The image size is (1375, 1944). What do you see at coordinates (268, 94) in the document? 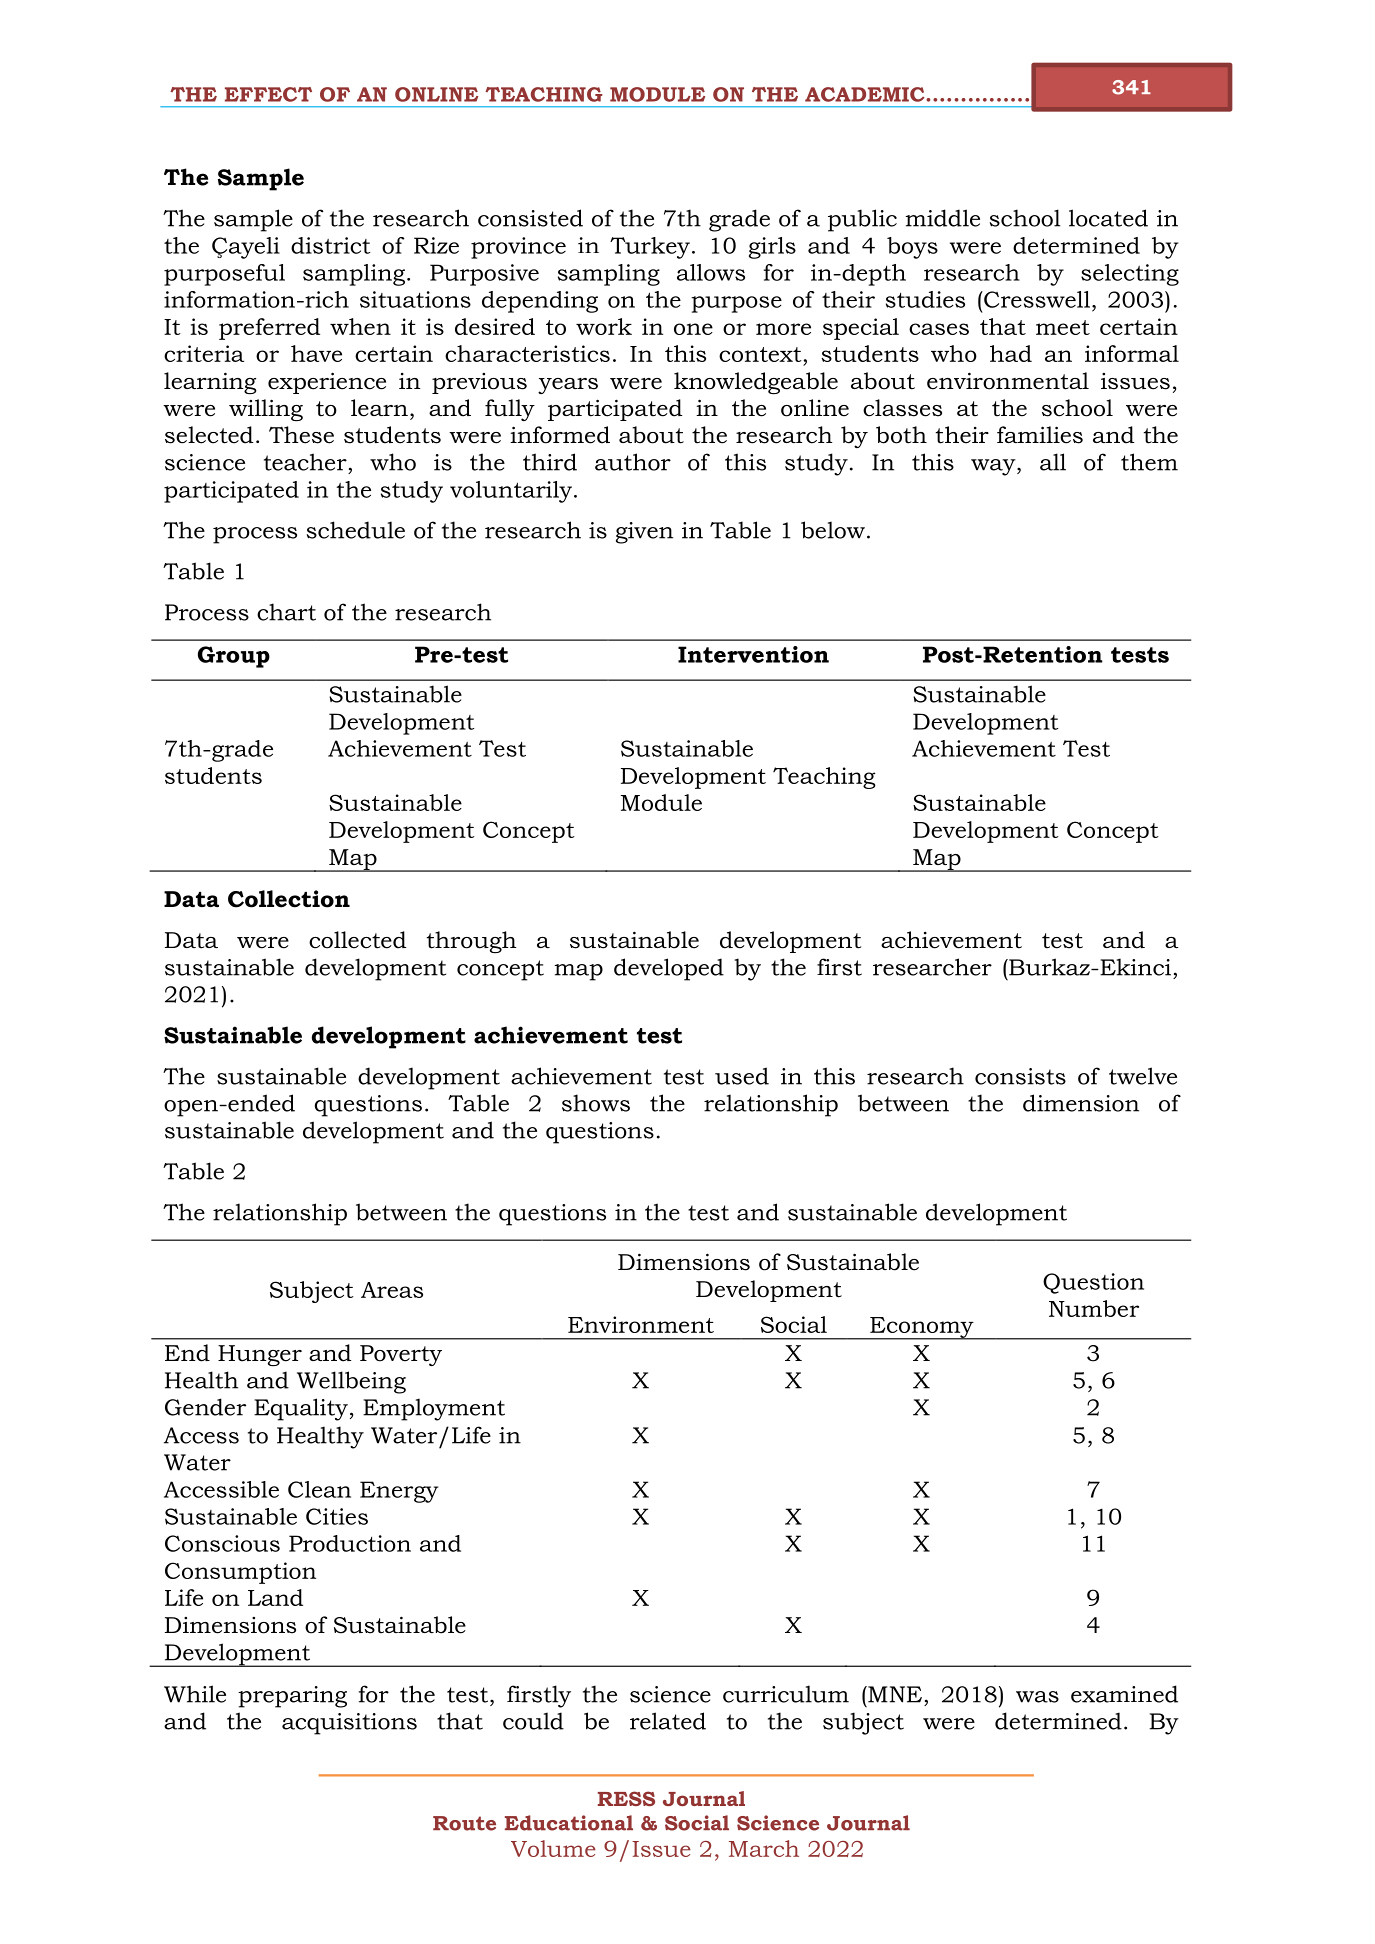
I see `EFFECT` at bounding box center [268, 94].
